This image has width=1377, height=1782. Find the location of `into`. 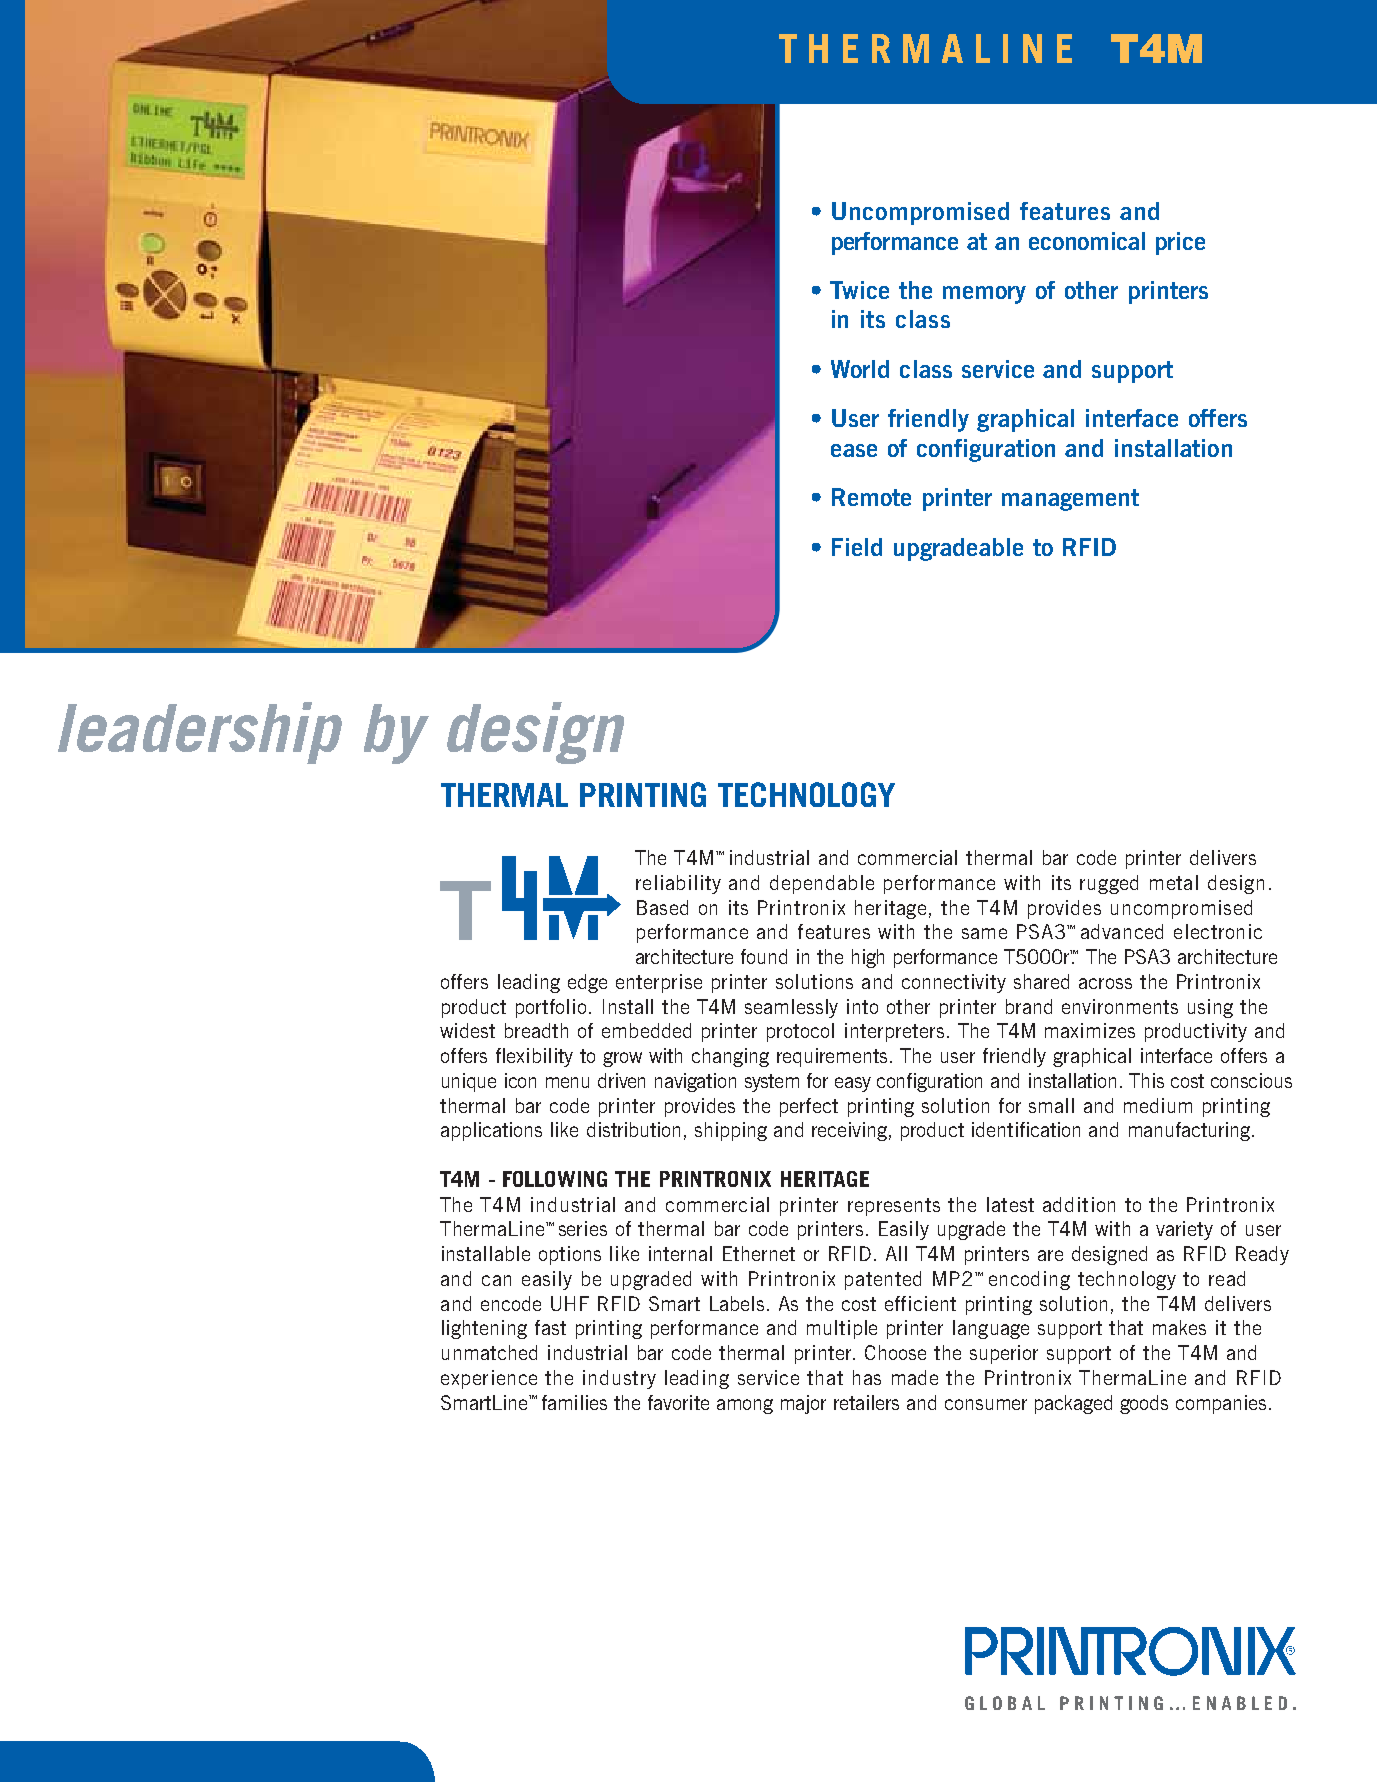

into is located at coordinates (862, 1006).
